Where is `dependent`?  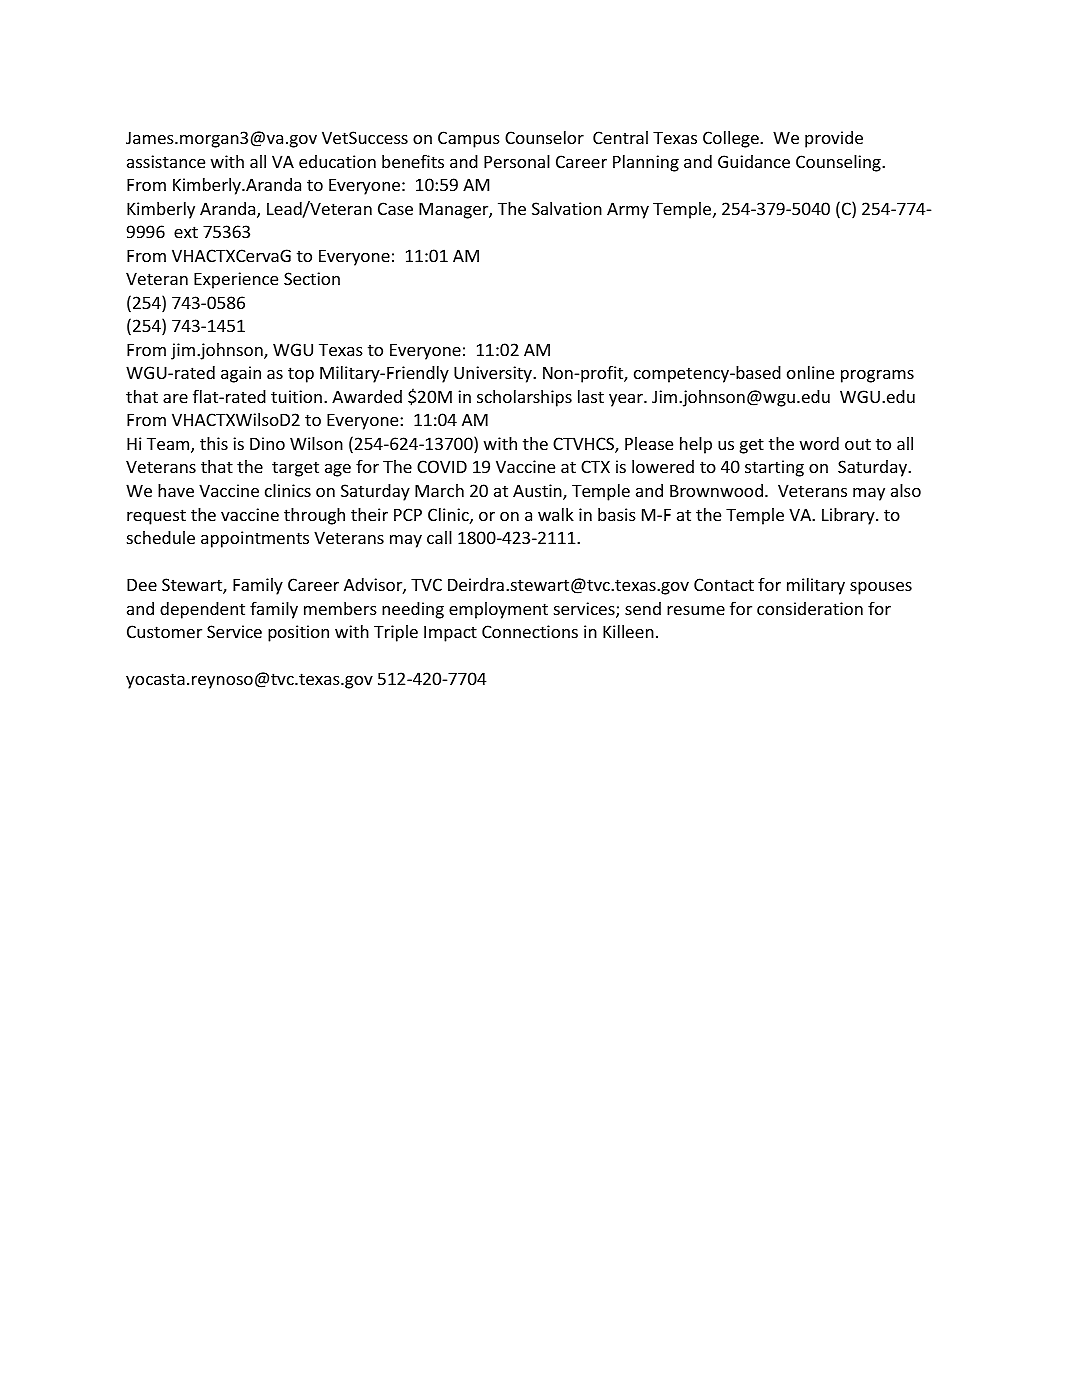
dependent is located at coordinates (202, 610).
